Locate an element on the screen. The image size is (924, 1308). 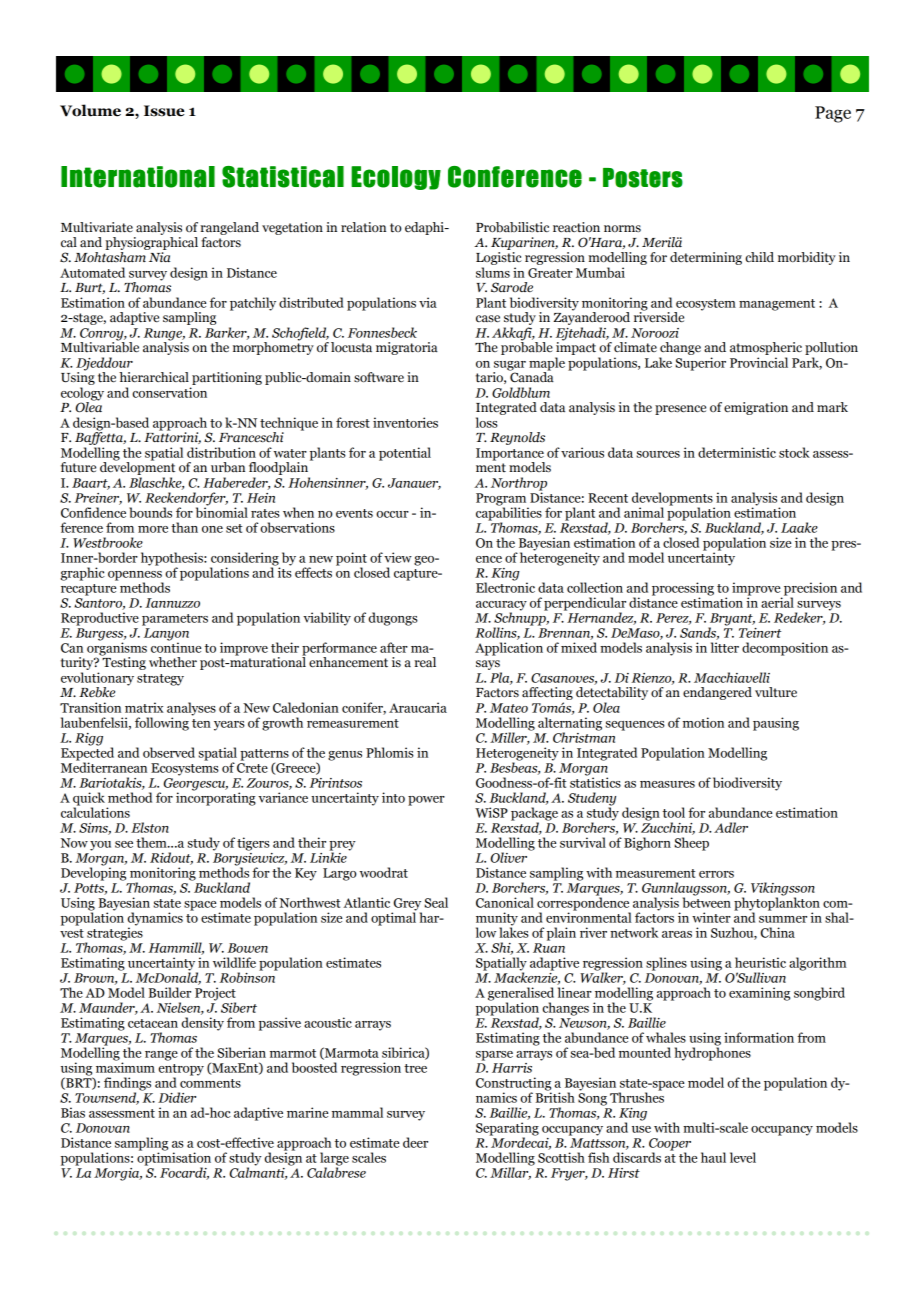
conservation is located at coordinates (169, 392).
